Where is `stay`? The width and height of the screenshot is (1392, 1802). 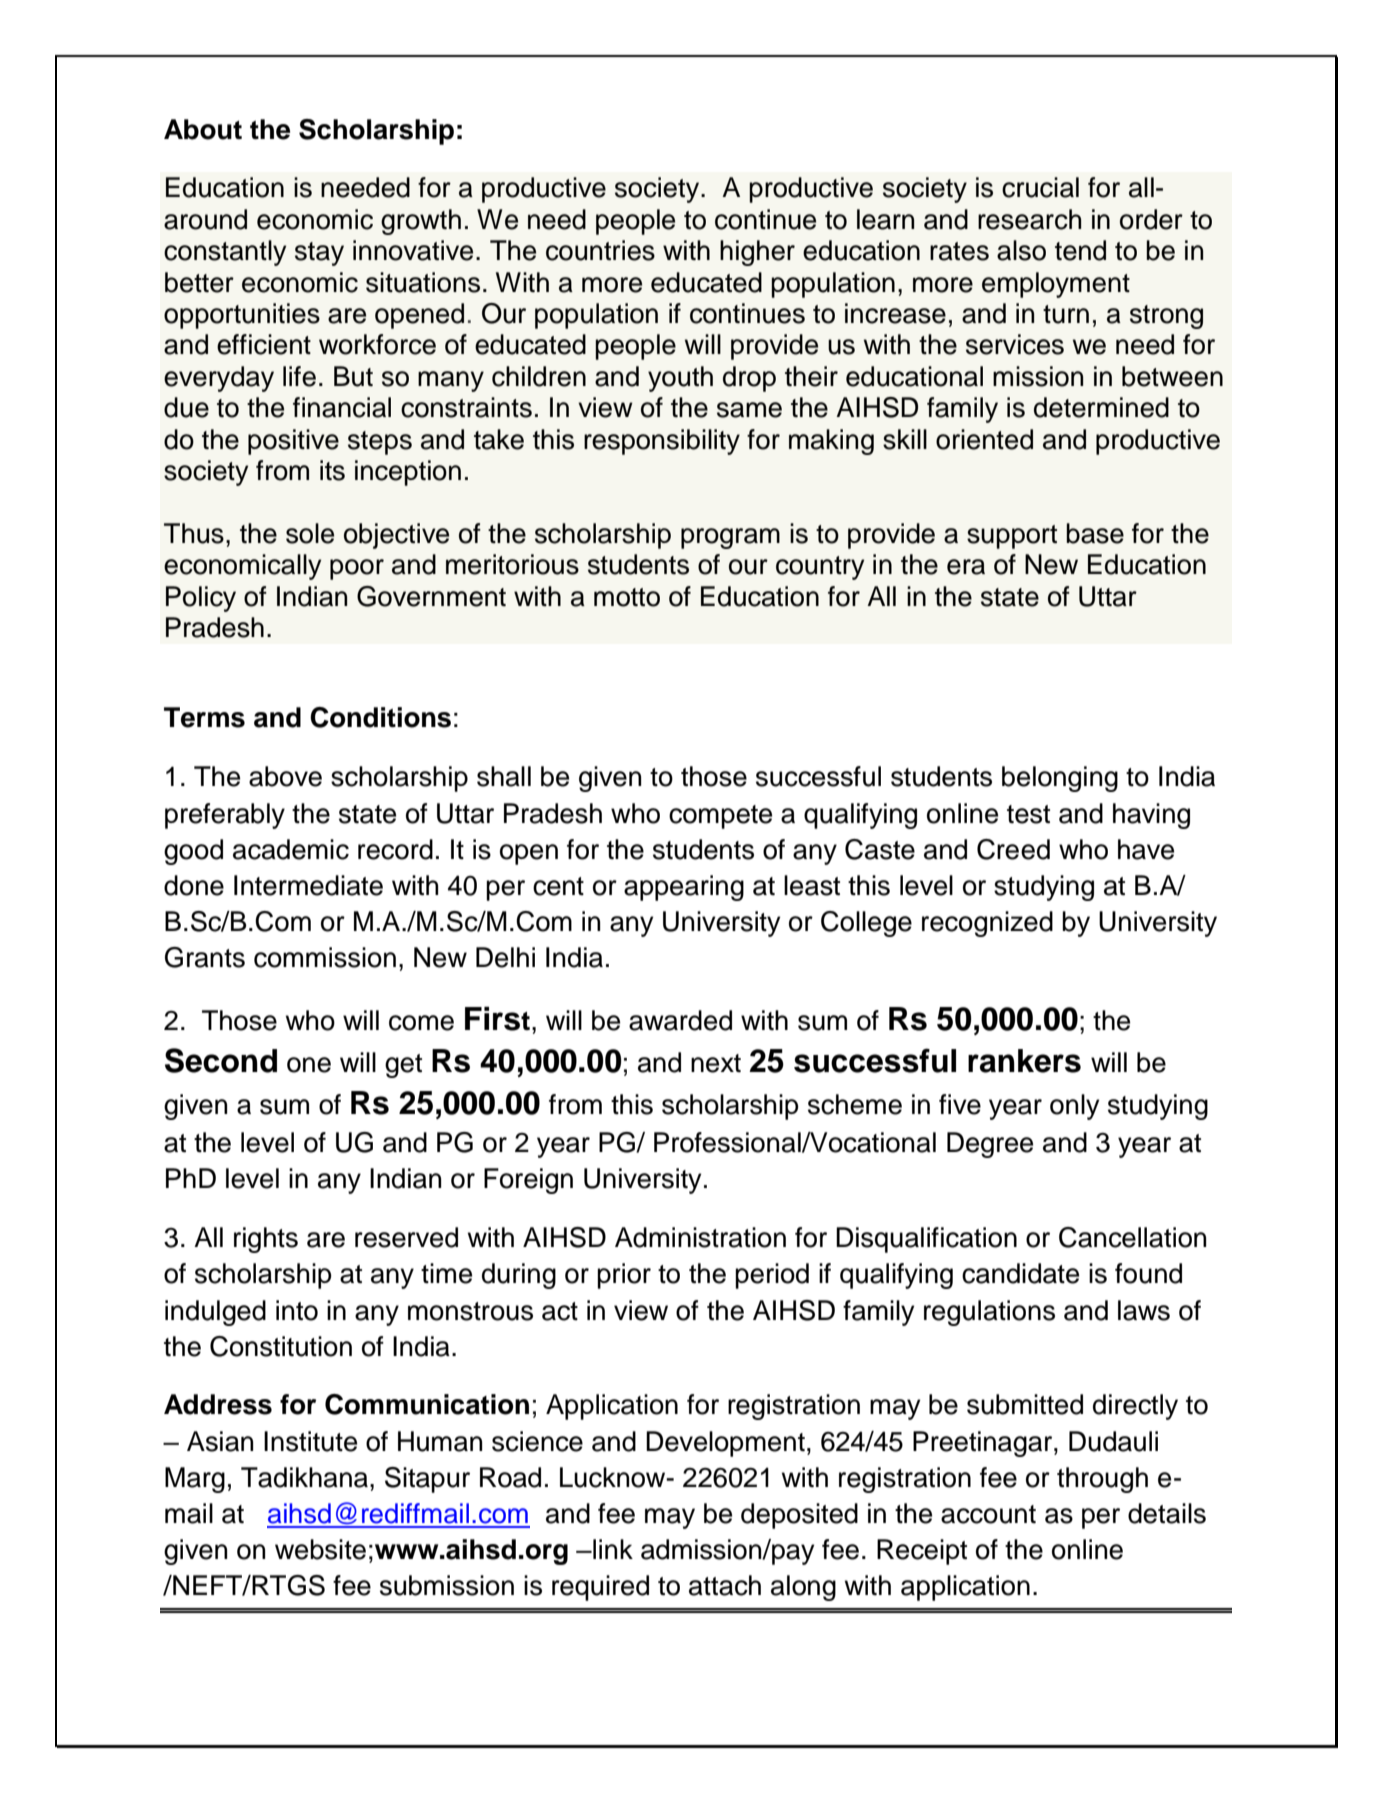
stay is located at coordinates (319, 254).
